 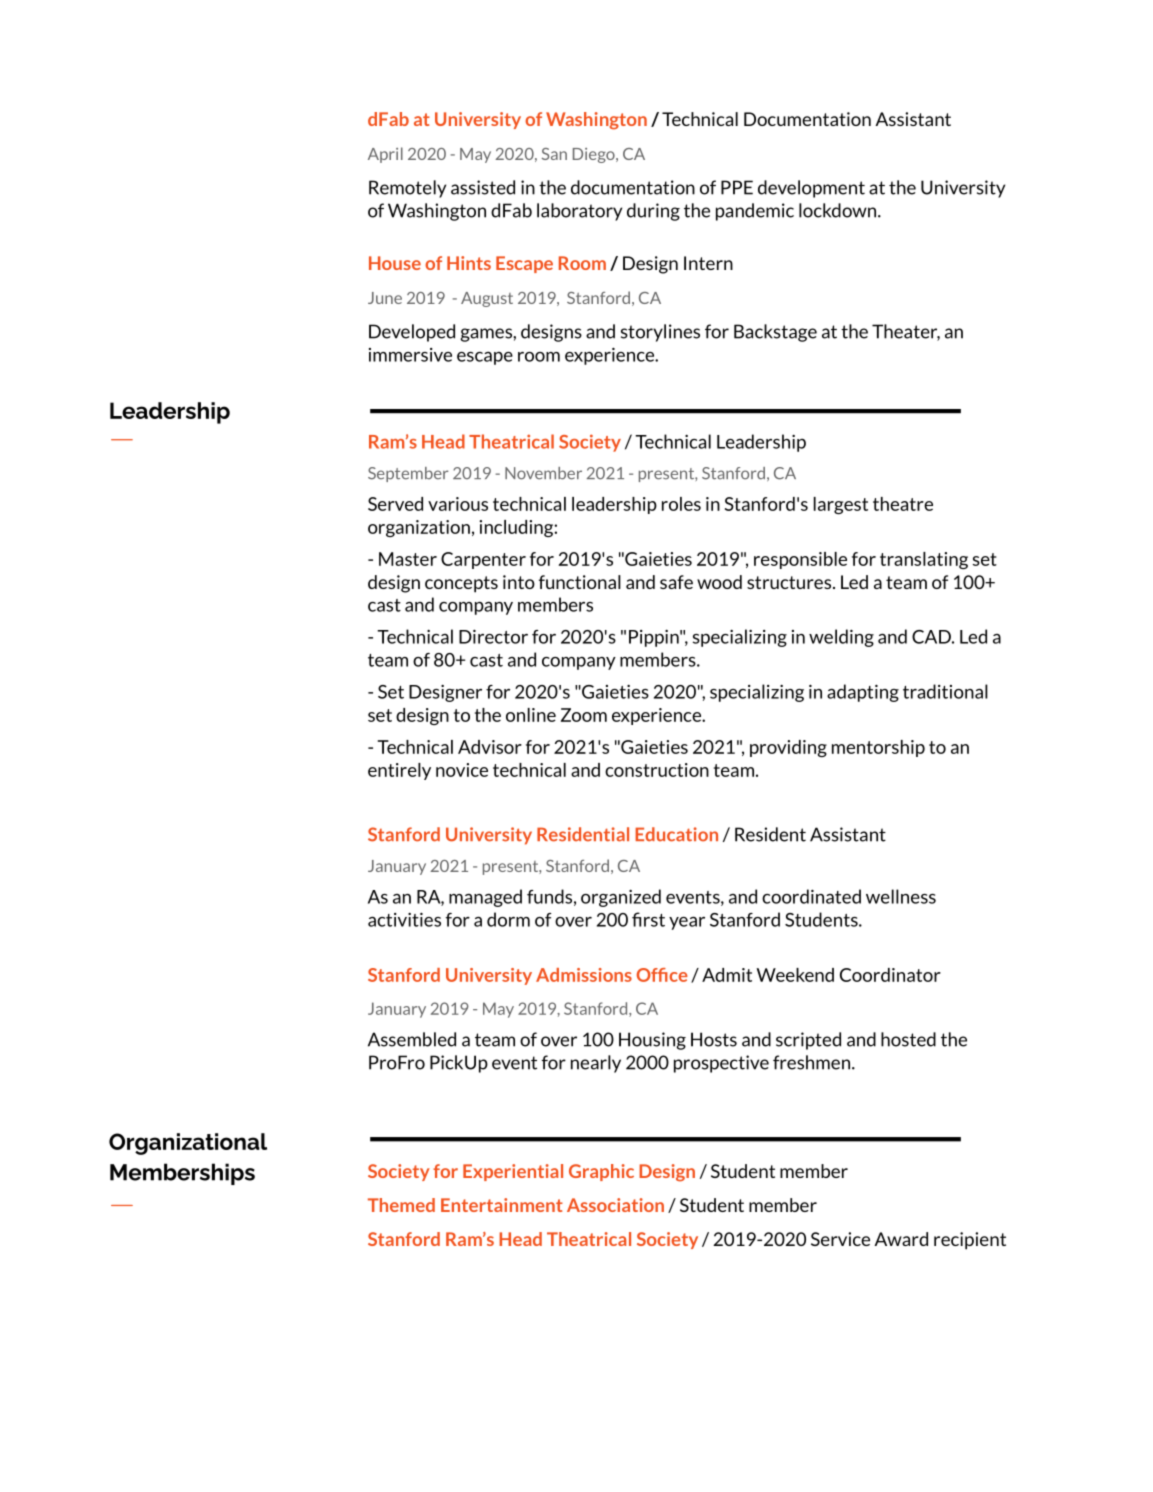 What do you see at coordinates (412, 1039) in the screenshot?
I see `Assembled` at bounding box center [412, 1039].
